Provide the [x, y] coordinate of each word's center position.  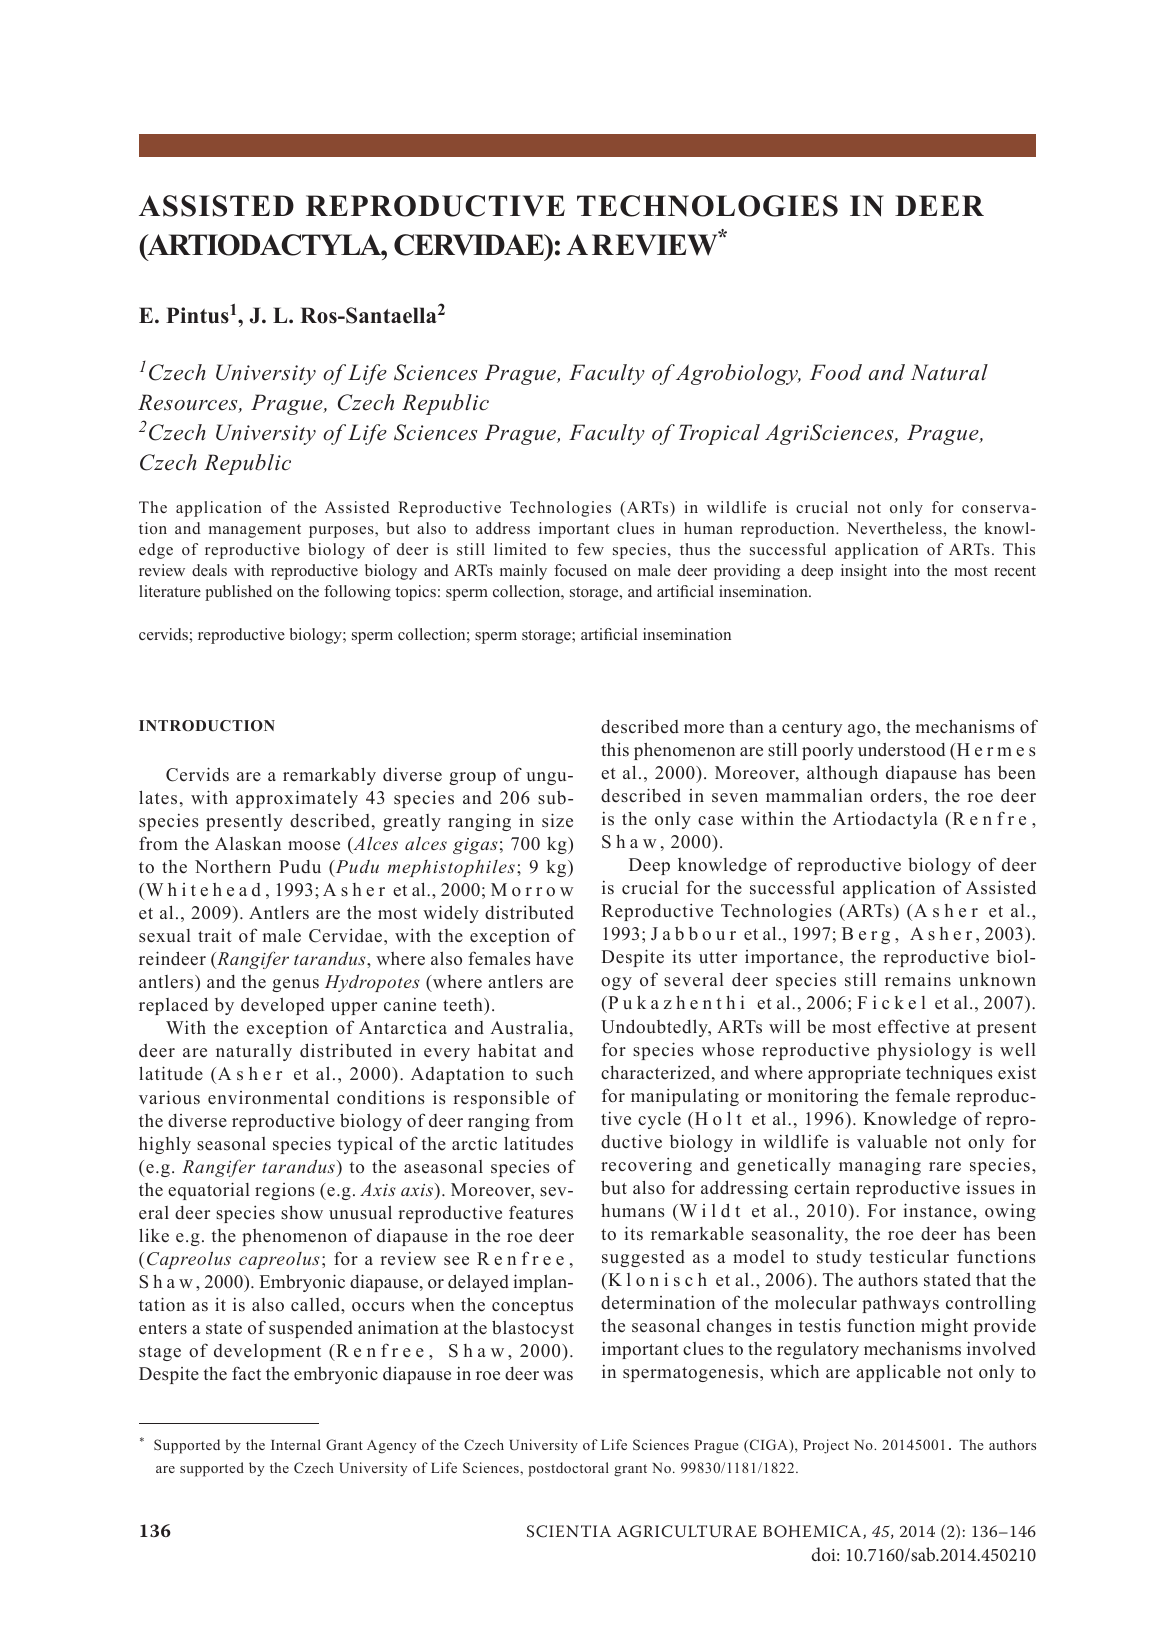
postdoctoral [568, 1469]
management [255, 531]
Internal [296, 1444]
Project [826, 1446]
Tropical [719, 434]
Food [836, 372]
